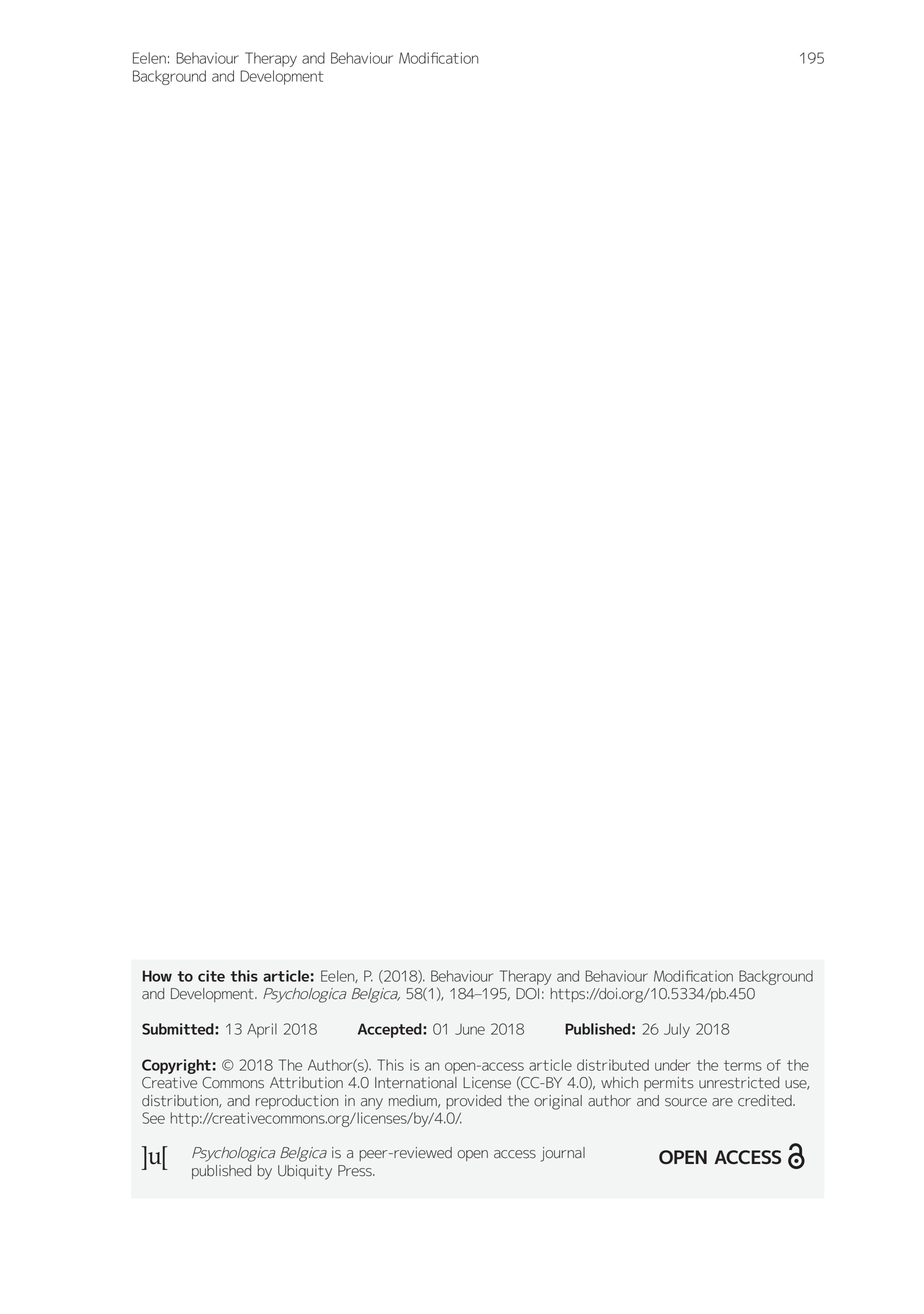 This screenshot has width=924, height=1314. Describe the element at coordinates (153, 1118) in the screenshot. I see `See` at that location.
